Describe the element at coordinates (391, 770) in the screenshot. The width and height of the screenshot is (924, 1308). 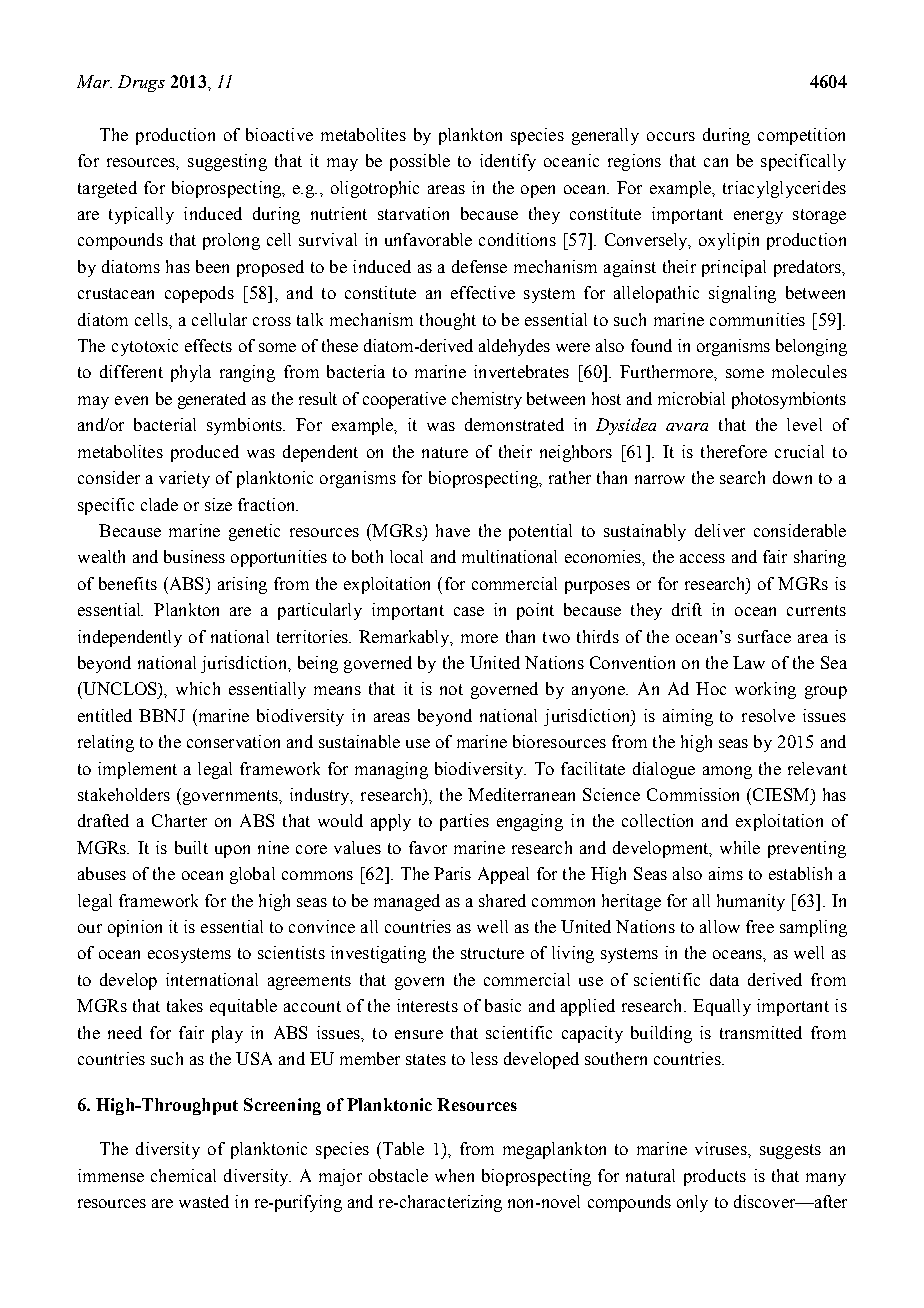
I see `managing` at that location.
